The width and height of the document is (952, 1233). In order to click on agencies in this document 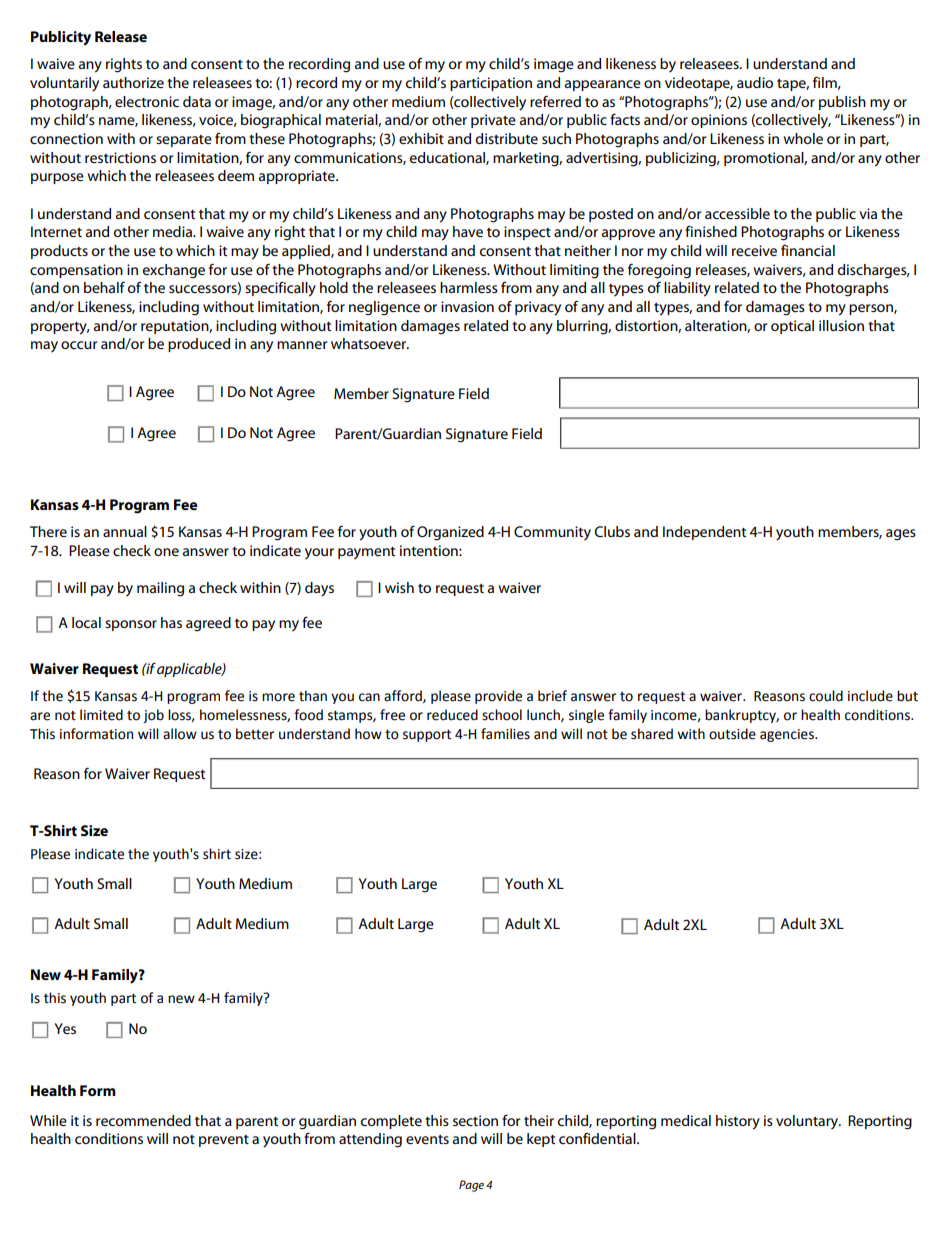, I will do `click(788, 735)`.
